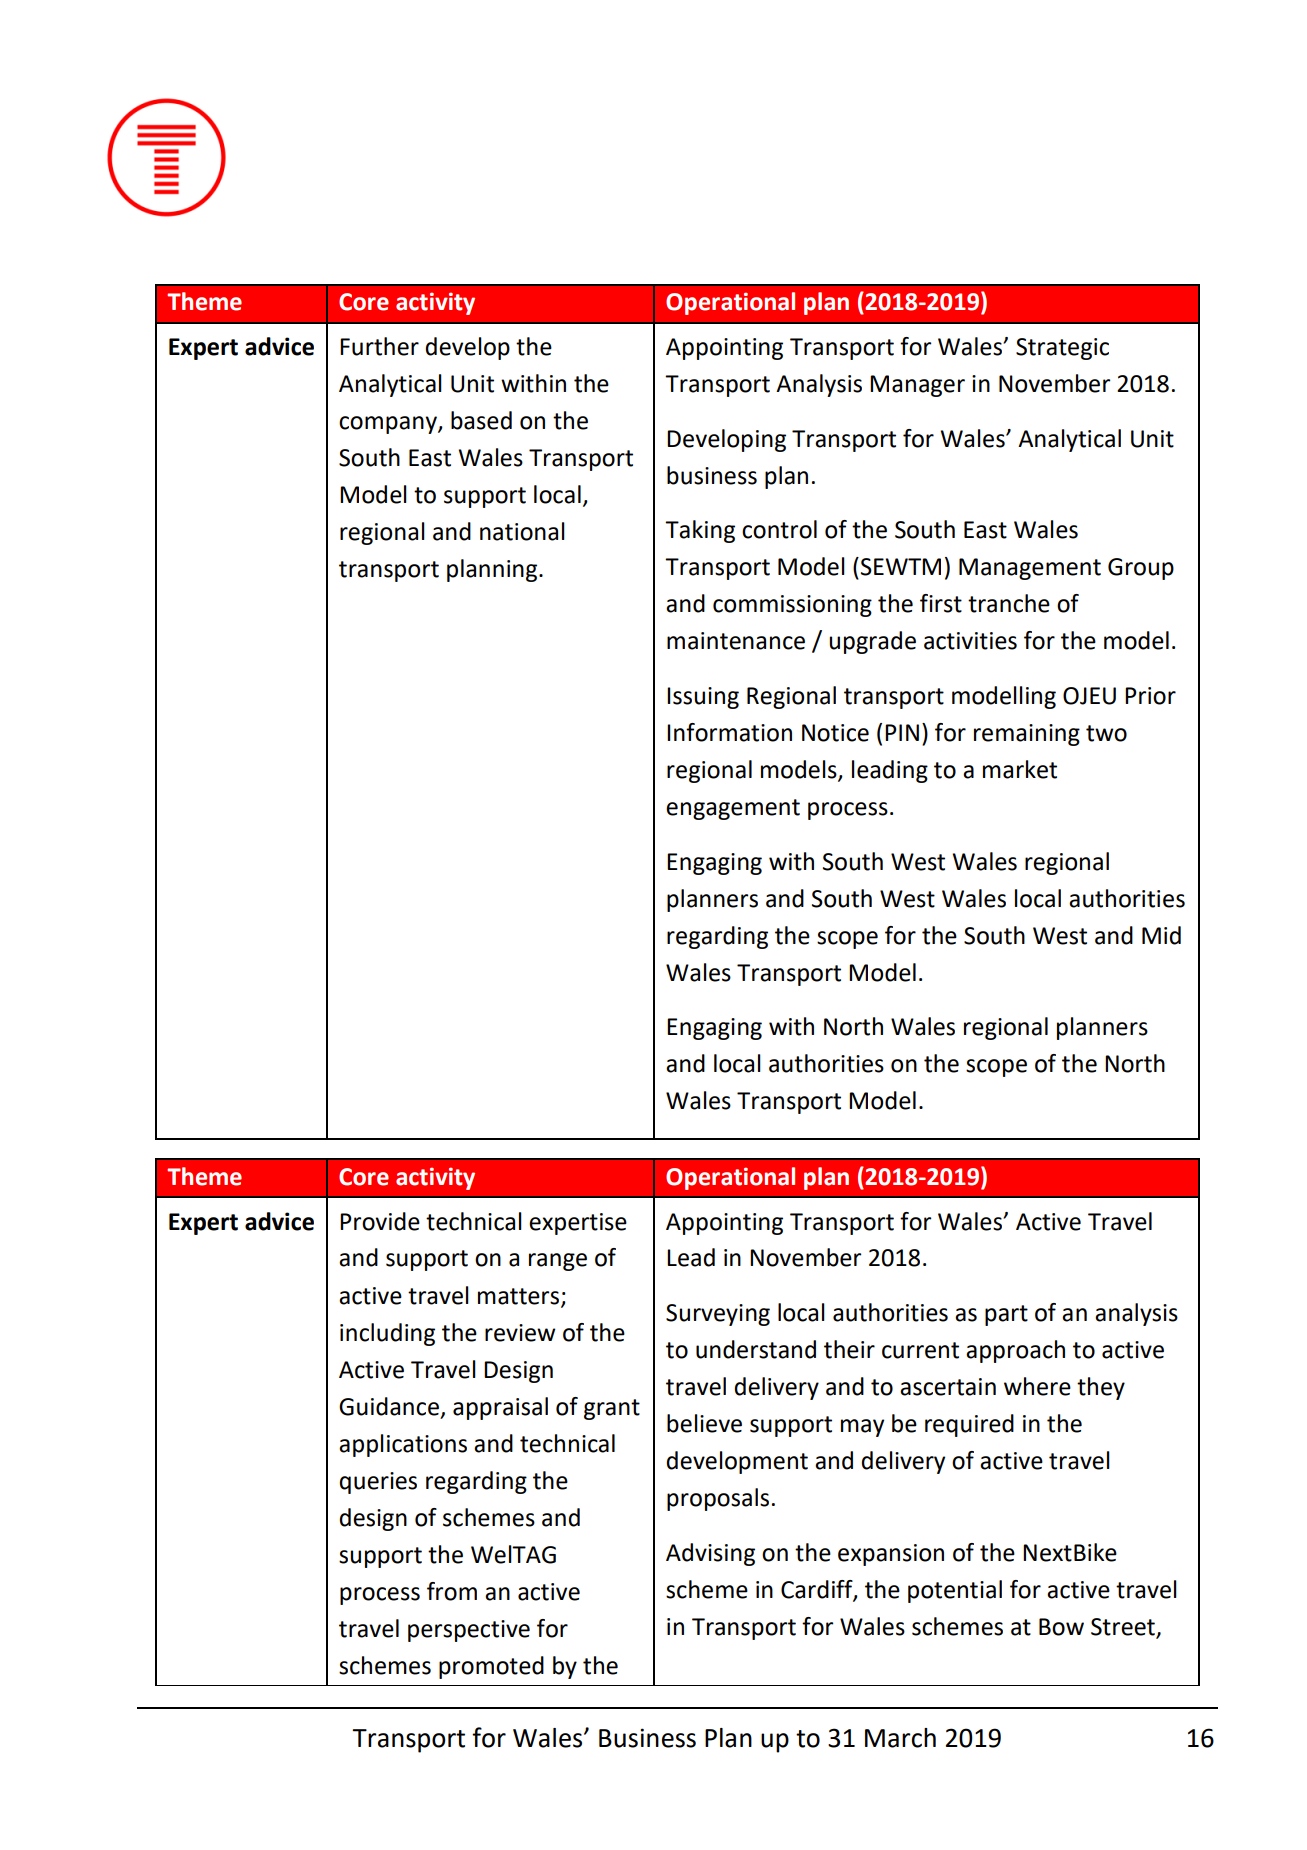 The height and width of the screenshot is (1850, 1307). I want to click on promoted, so click(491, 1667).
